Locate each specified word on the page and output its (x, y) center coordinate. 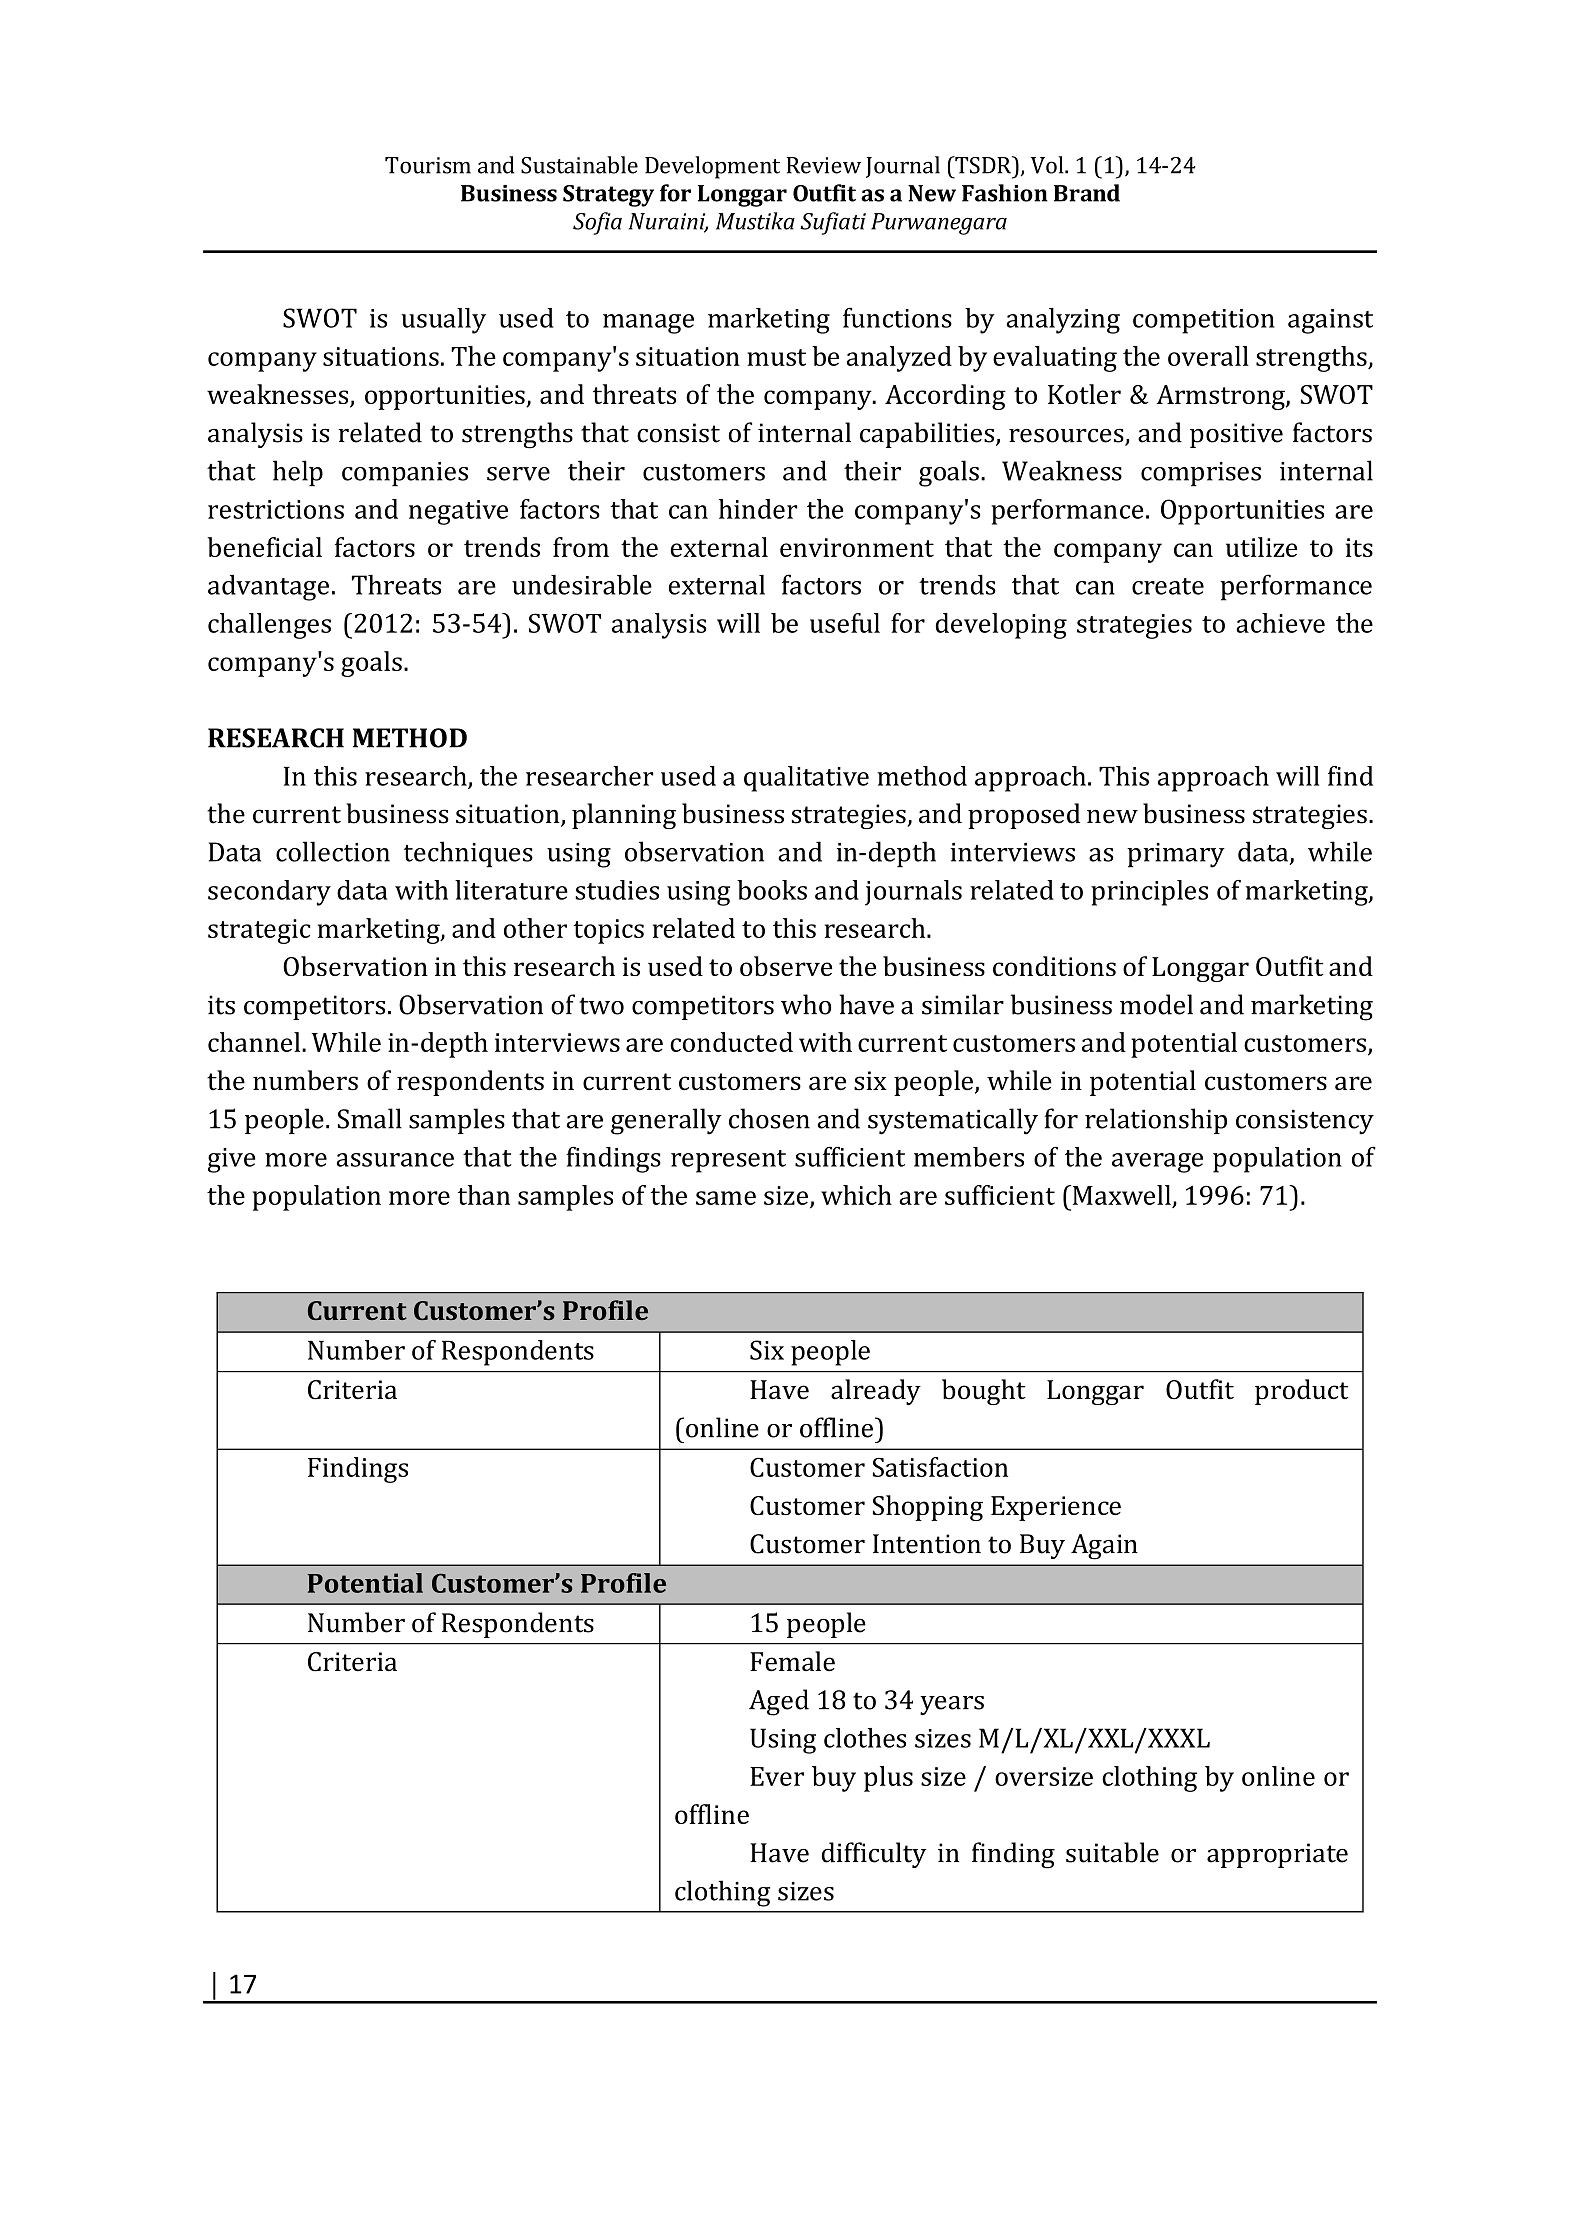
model (1156, 1004)
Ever (777, 1776)
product (1302, 1392)
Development (712, 167)
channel (255, 1042)
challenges (269, 626)
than (484, 1195)
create (1168, 586)
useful (845, 623)
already (876, 1392)
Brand (1087, 193)
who (806, 1004)
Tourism (428, 165)
